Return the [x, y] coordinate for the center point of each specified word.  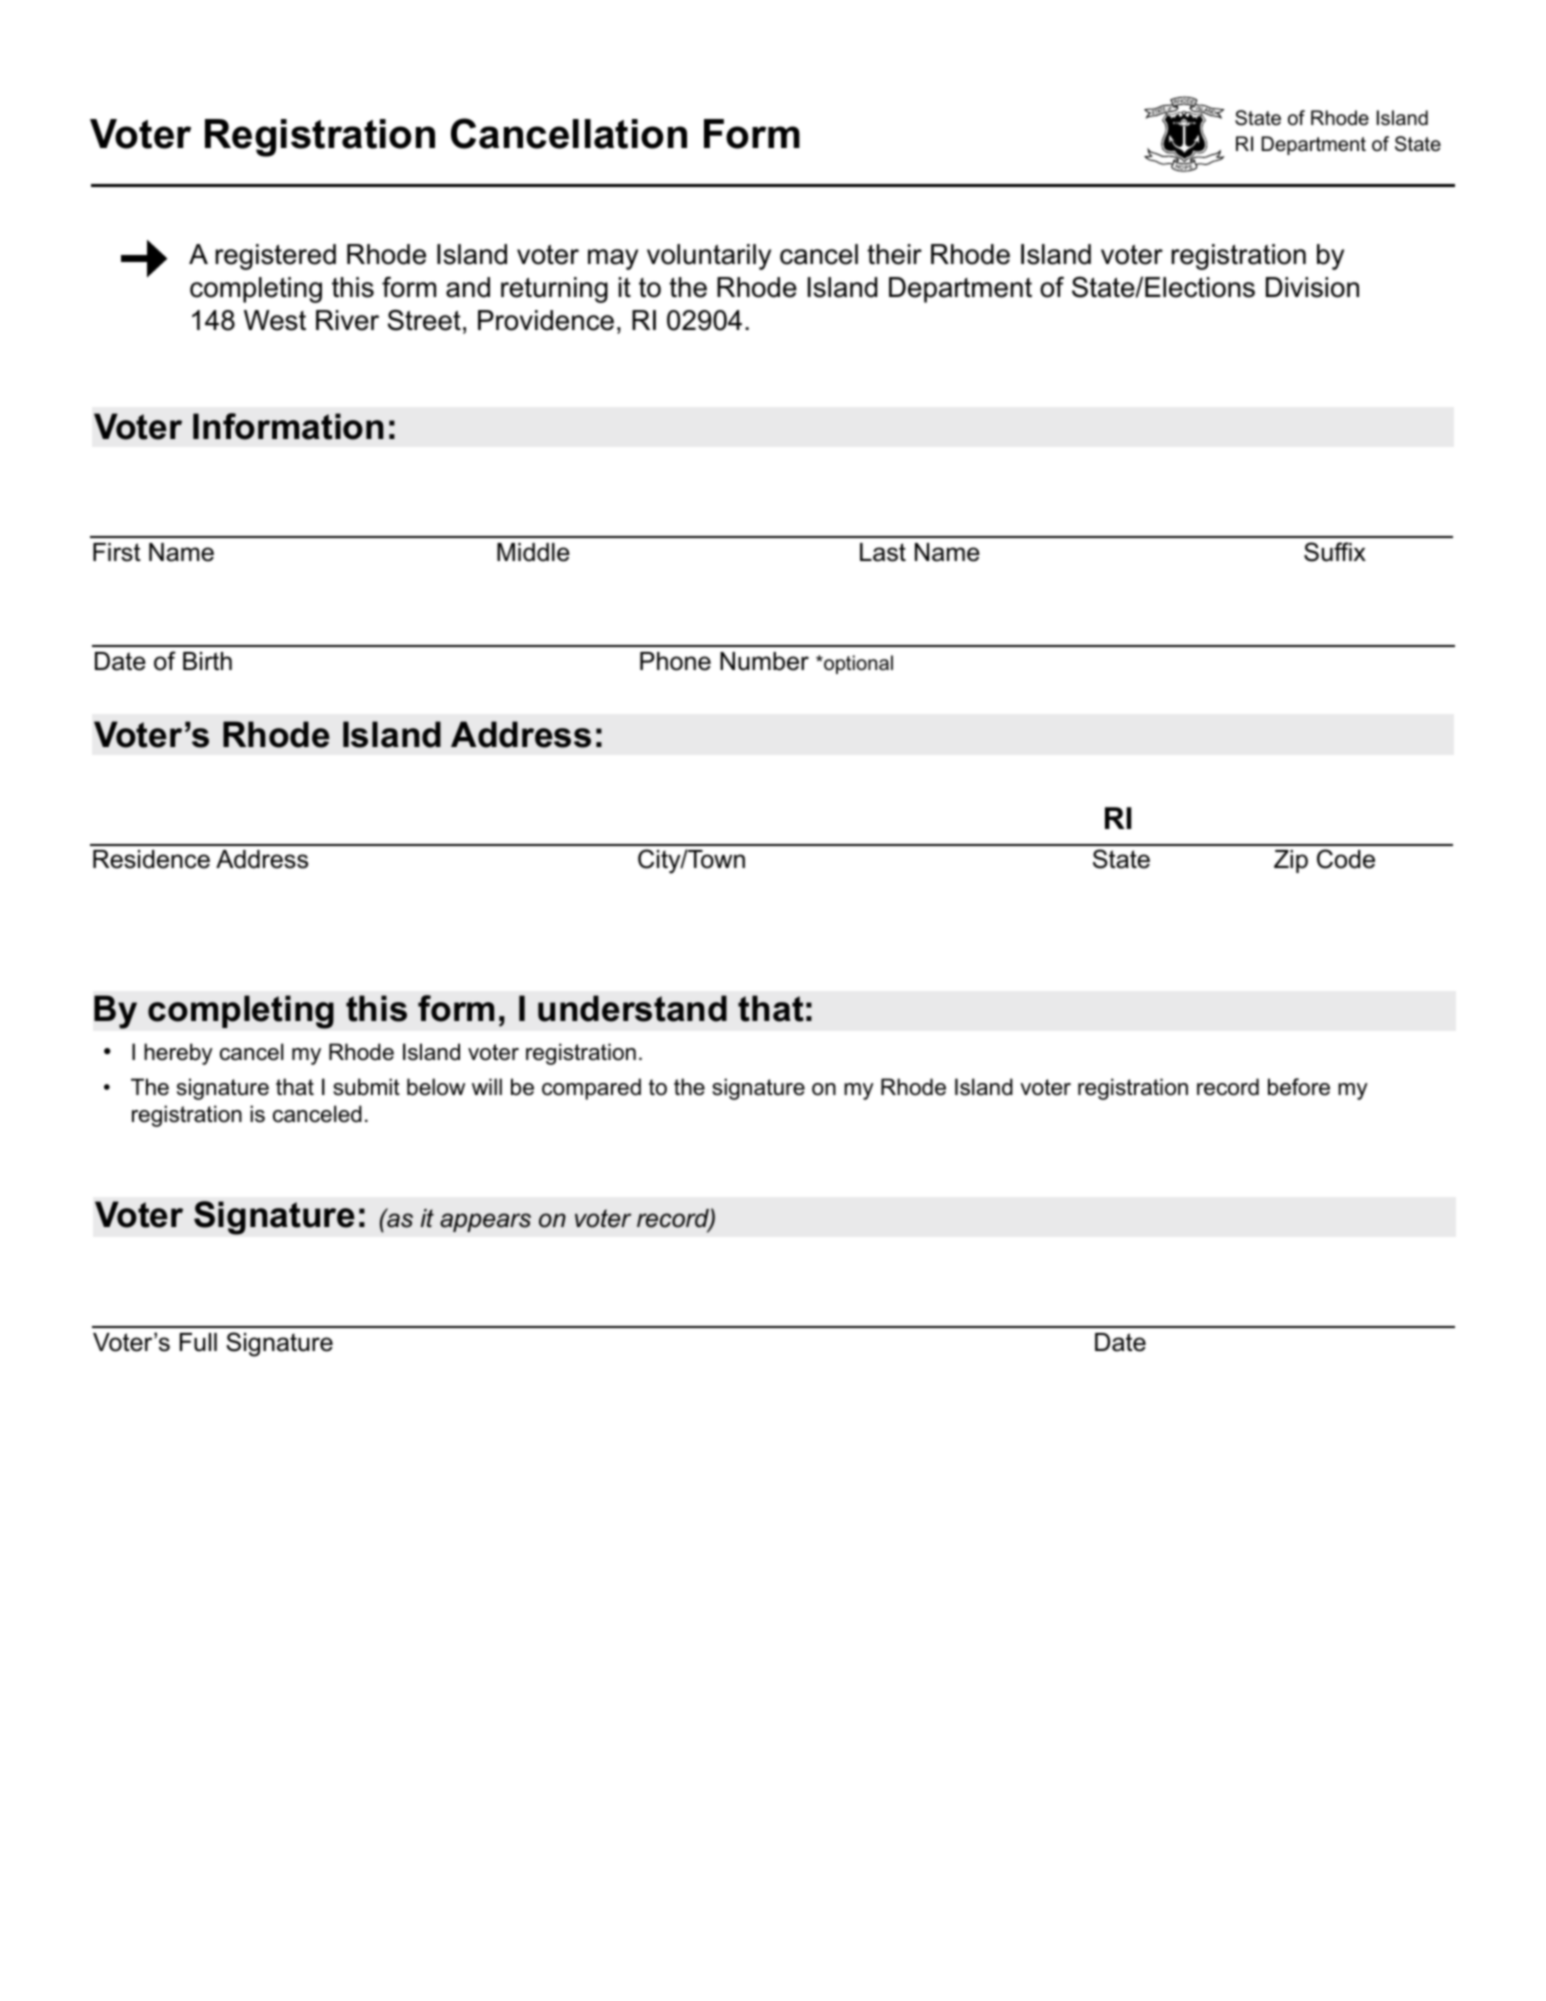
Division [1312, 287]
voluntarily [709, 257]
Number [764, 661]
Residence [151, 859]
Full [198, 1342]
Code [1346, 859]
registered [275, 257]
